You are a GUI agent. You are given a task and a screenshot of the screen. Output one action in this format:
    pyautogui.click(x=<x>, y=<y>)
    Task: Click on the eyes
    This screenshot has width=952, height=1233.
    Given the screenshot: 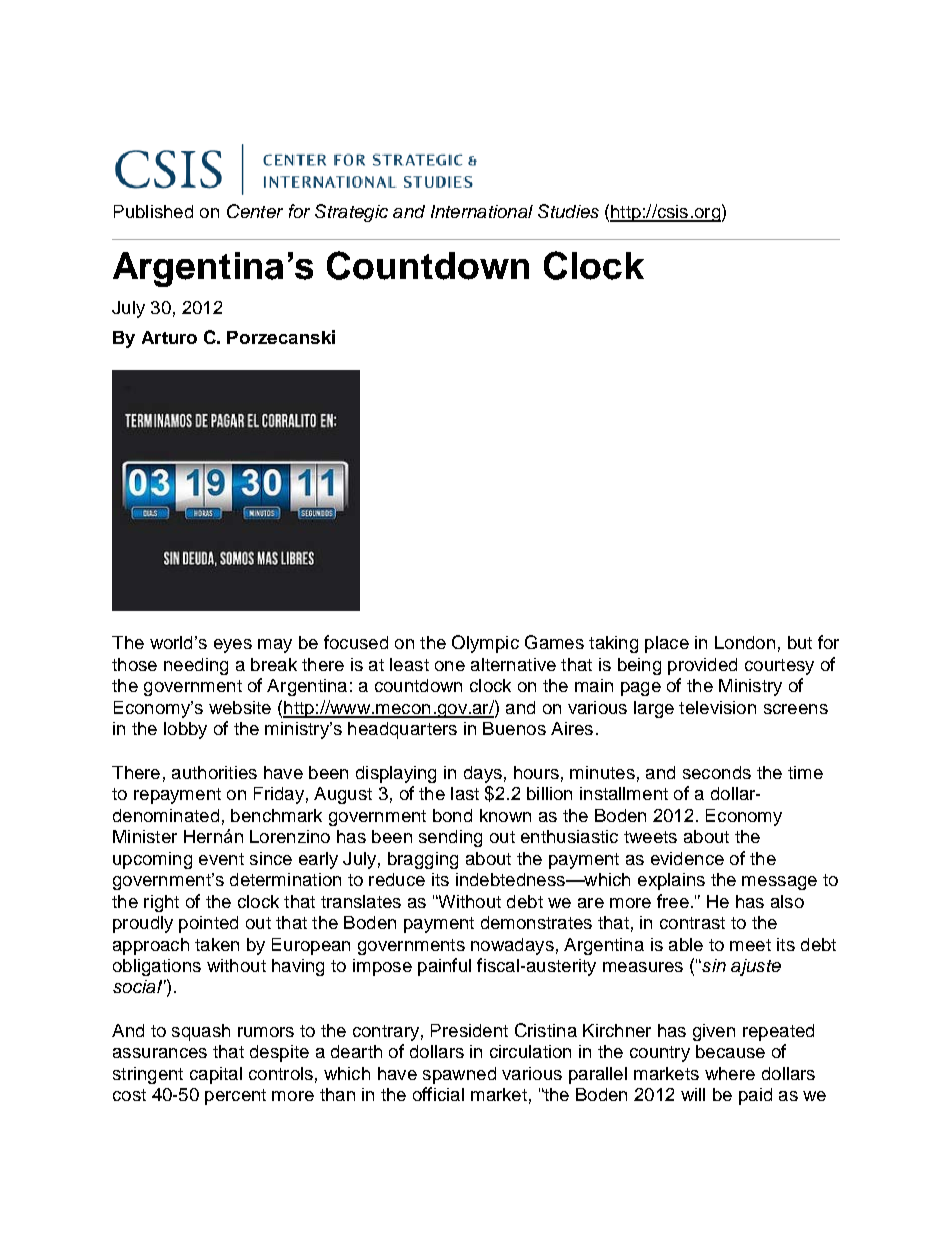 What is the action you would take?
    pyautogui.click(x=233, y=646)
